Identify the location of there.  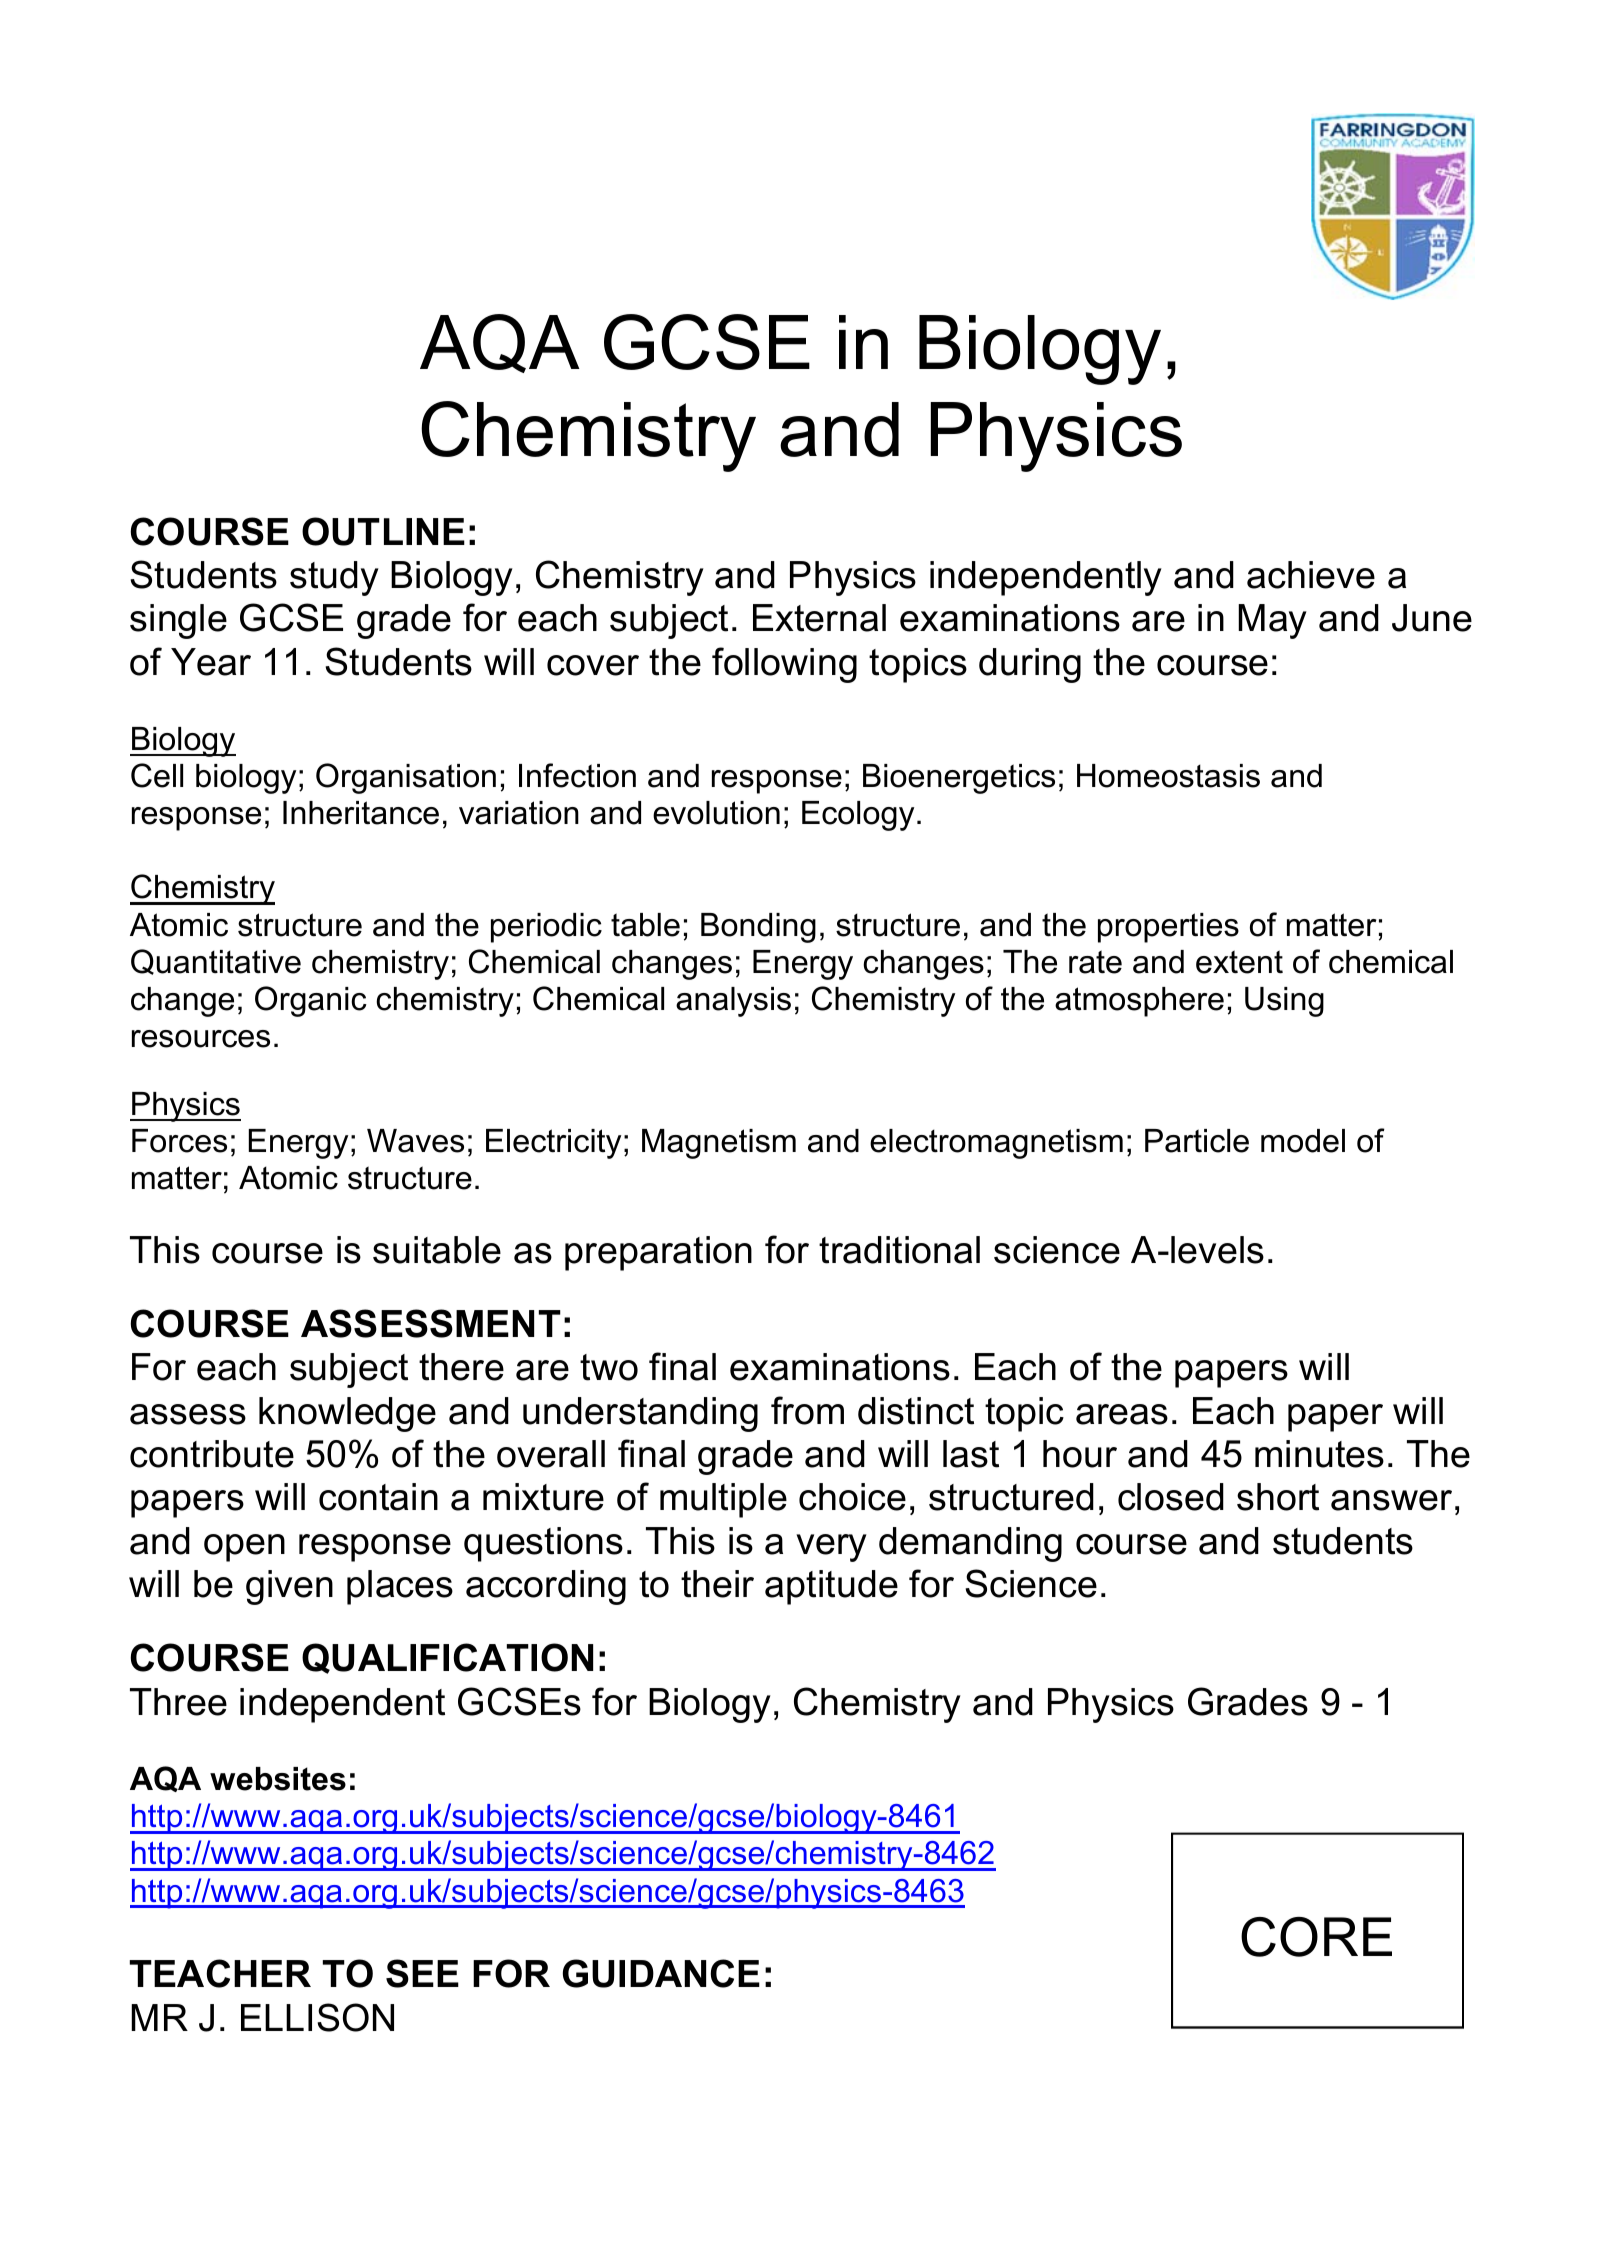
(461, 1367).
